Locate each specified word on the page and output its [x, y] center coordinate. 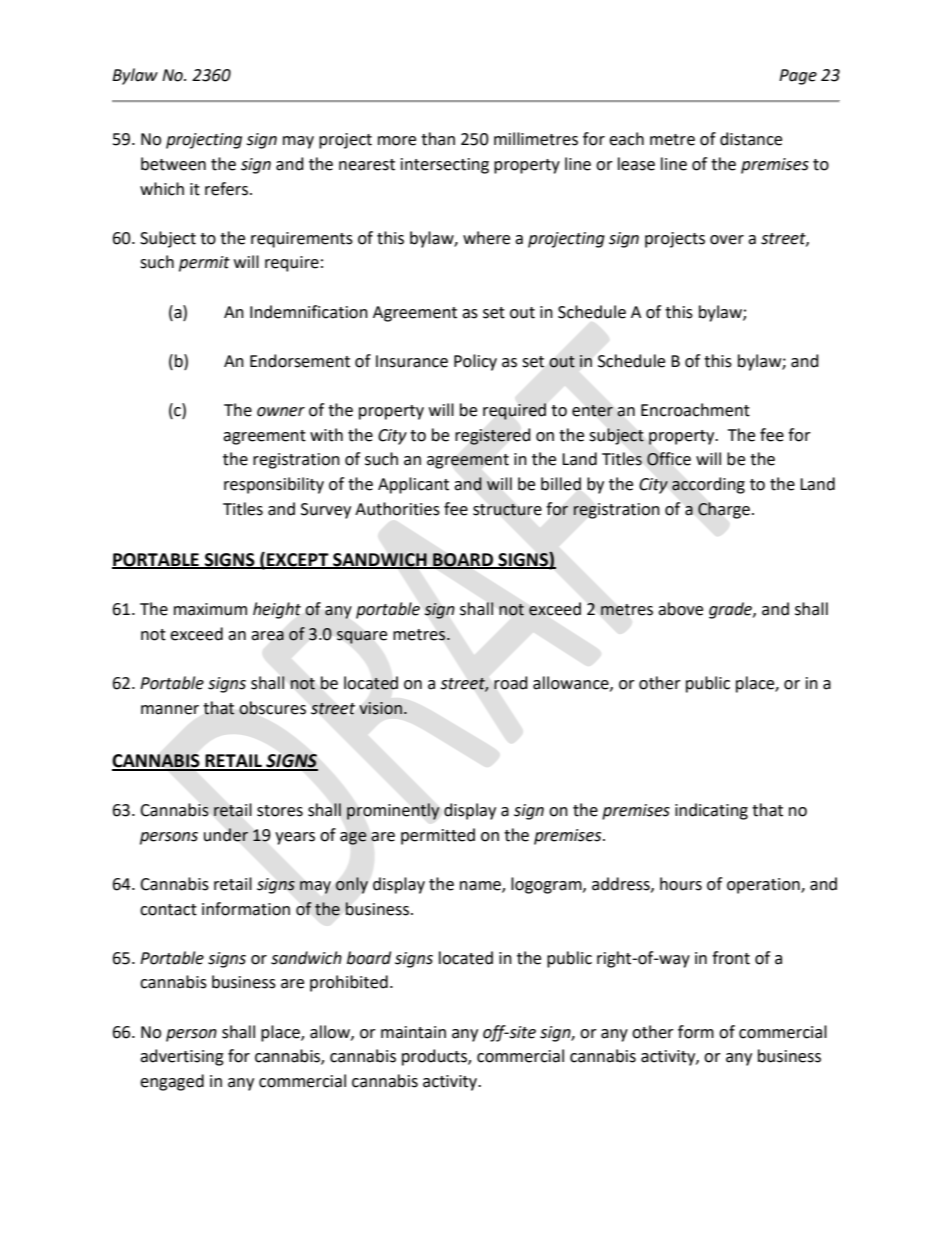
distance [751, 139]
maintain [413, 1032]
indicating [711, 811]
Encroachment [695, 410]
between [173, 164]
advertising [182, 1057]
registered [493, 436]
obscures [272, 708]
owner [281, 412]
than [438, 139]
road [511, 683]
